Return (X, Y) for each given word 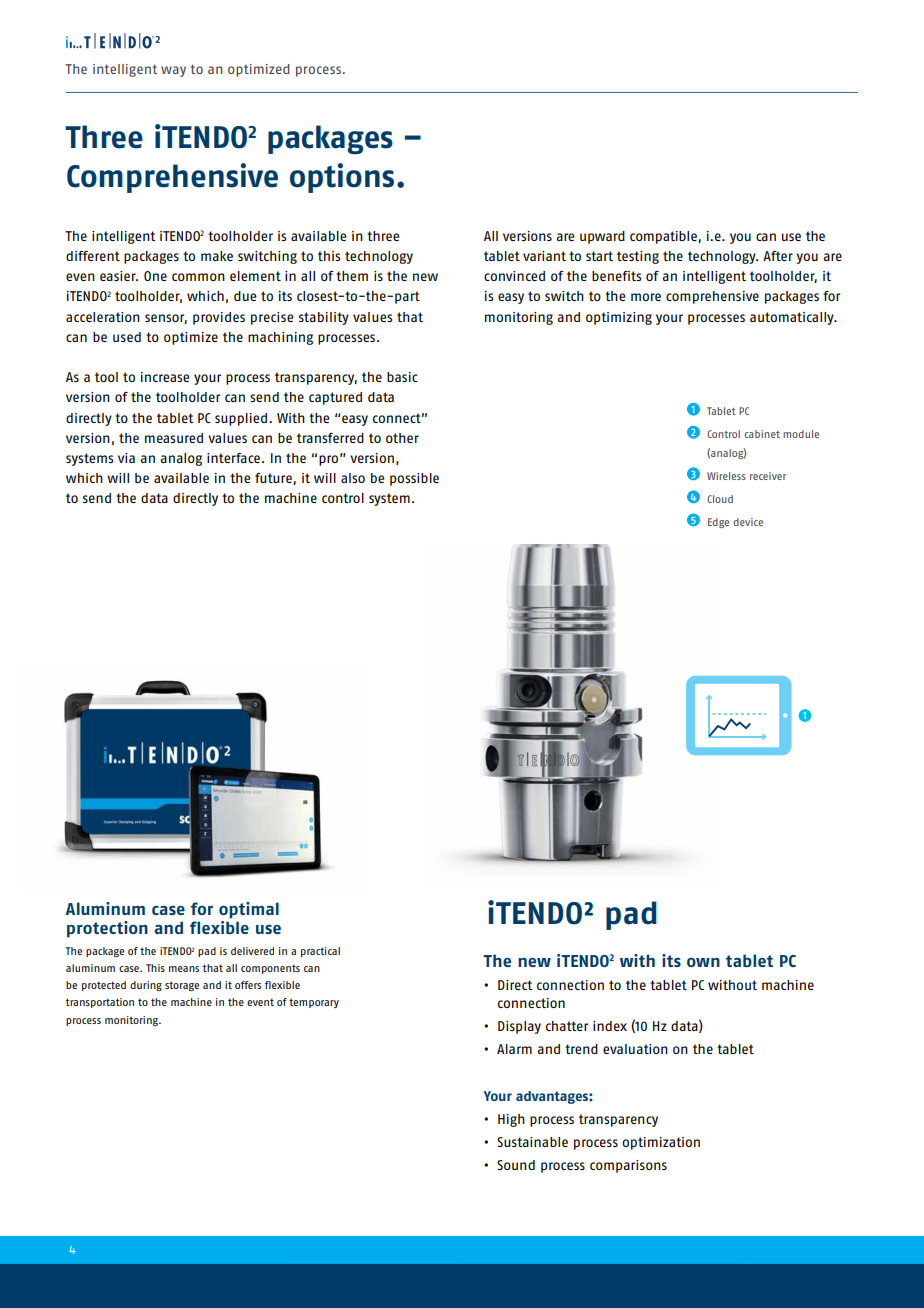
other (402, 438)
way (173, 71)
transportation (100, 1003)
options (342, 178)
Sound (516, 1165)
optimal (249, 910)
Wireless (726, 476)
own (703, 962)
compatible (664, 237)
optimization (661, 1143)
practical (320, 952)
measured (174, 438)
